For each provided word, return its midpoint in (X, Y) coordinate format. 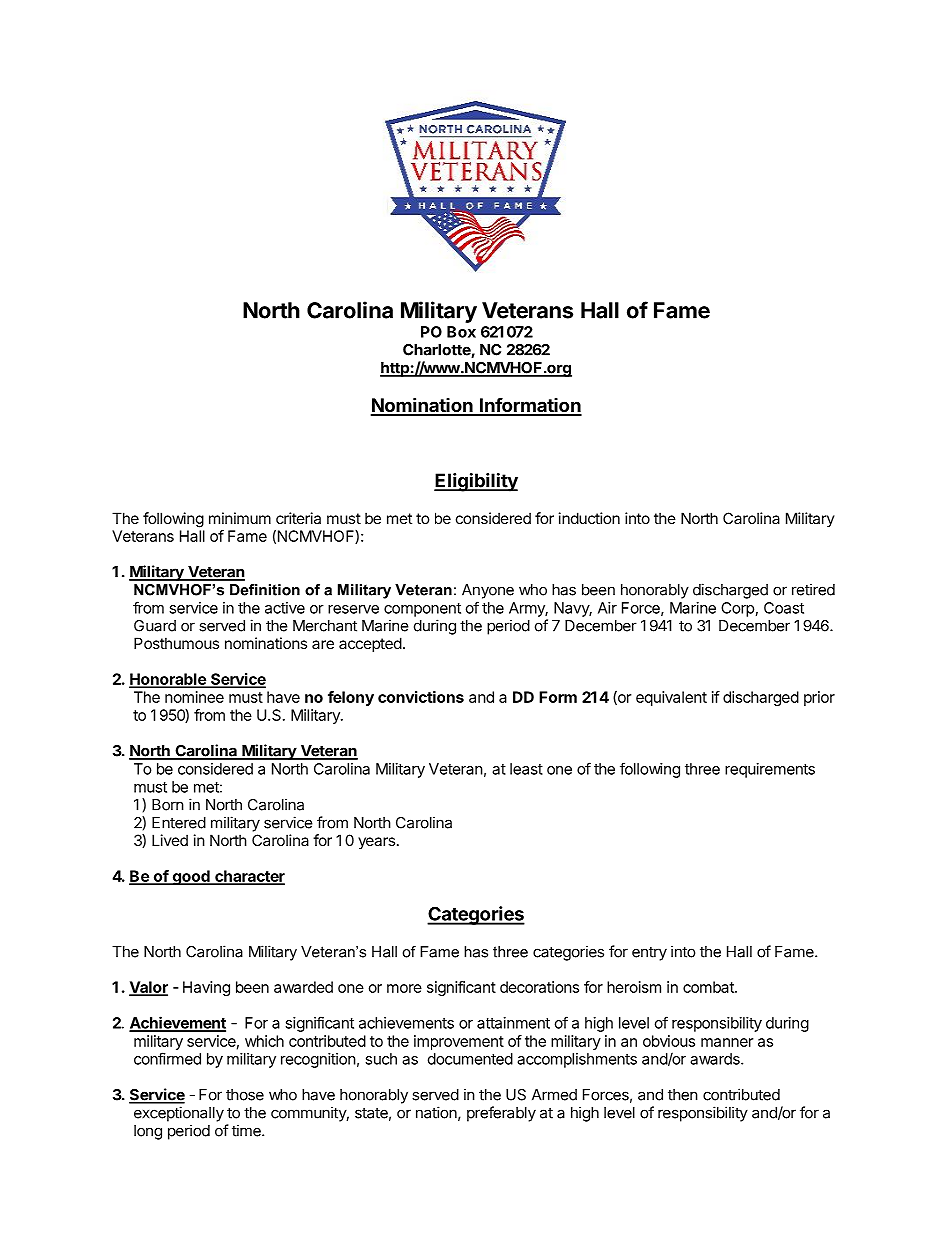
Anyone (488, 591)
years (376, 843)
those (245, 1095)
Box (461, 332)
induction (589, 518)
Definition (265, 590)
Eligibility (476, 482)
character (249, 877)
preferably (501, 1114)
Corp (737, 609)
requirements (770, 770)
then (683, 1095)
